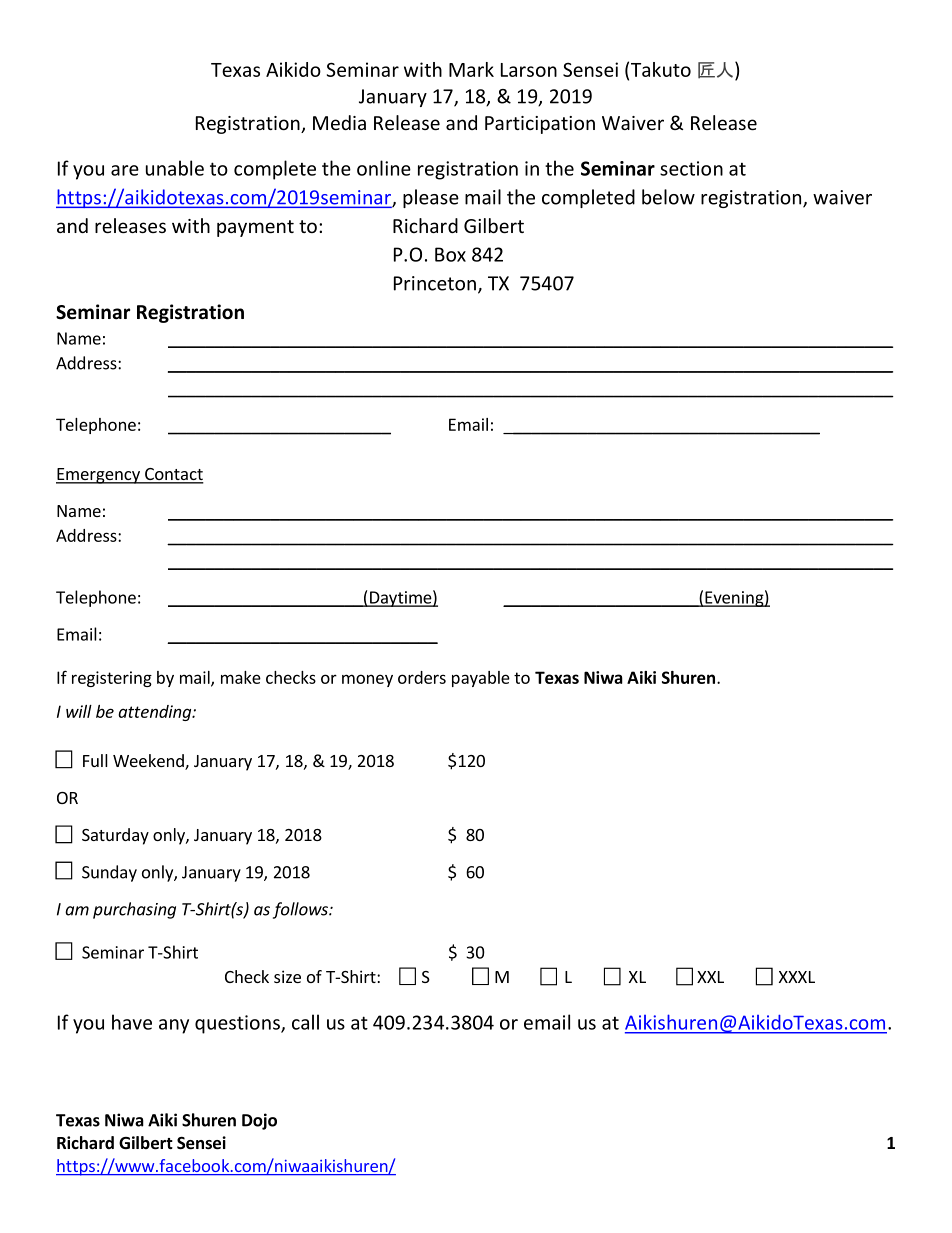 This page has height=1233, width=952. I want to click on payable, so click(481, 679).
